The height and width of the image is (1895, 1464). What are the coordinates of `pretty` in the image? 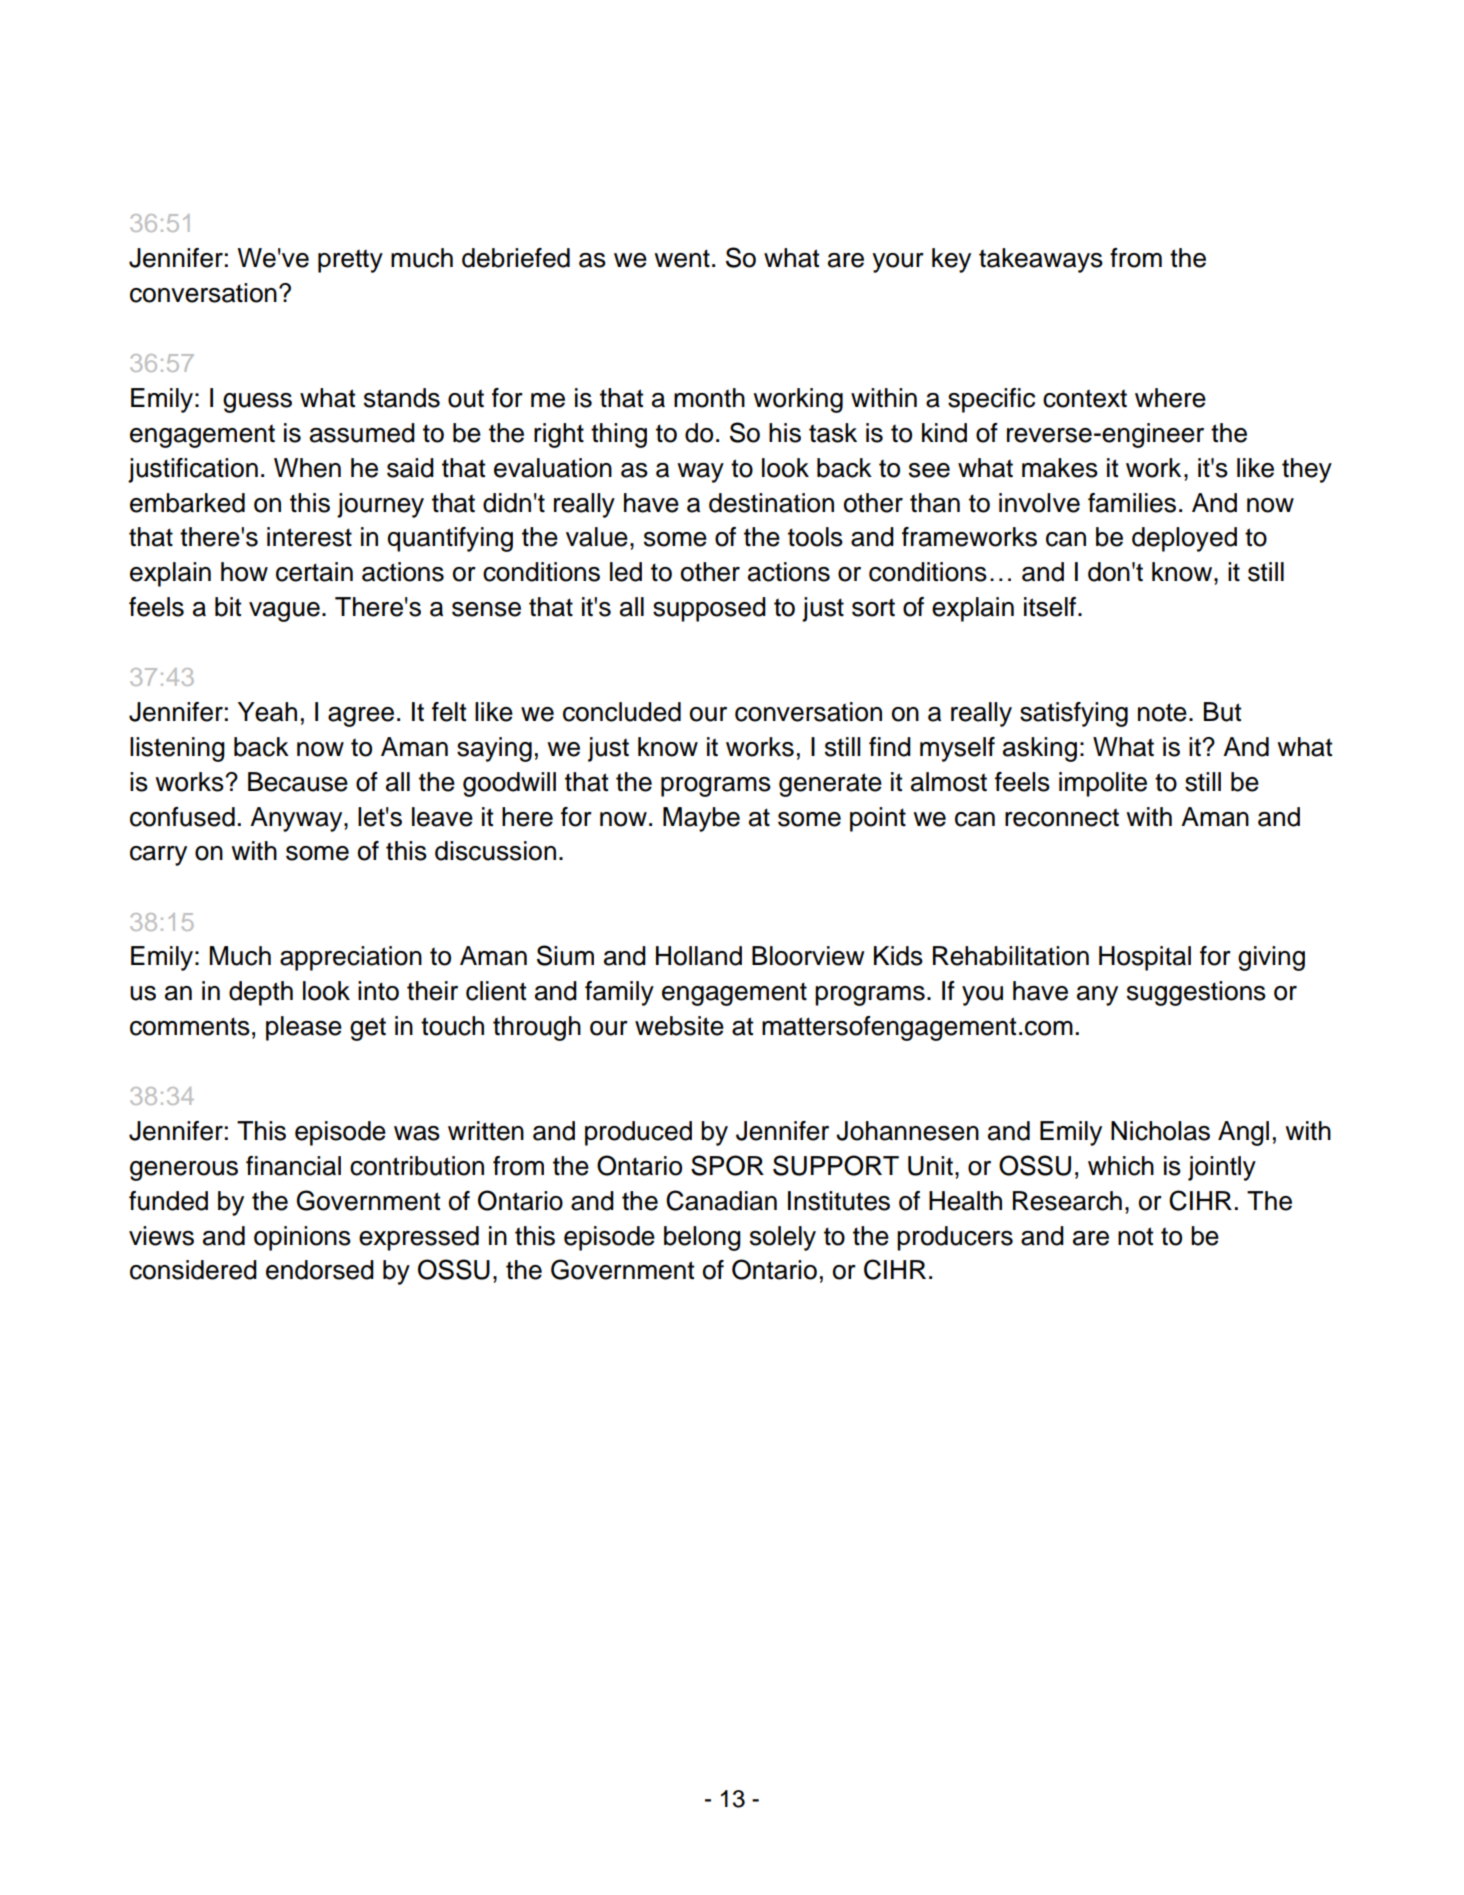 It's located at (350, 261).
